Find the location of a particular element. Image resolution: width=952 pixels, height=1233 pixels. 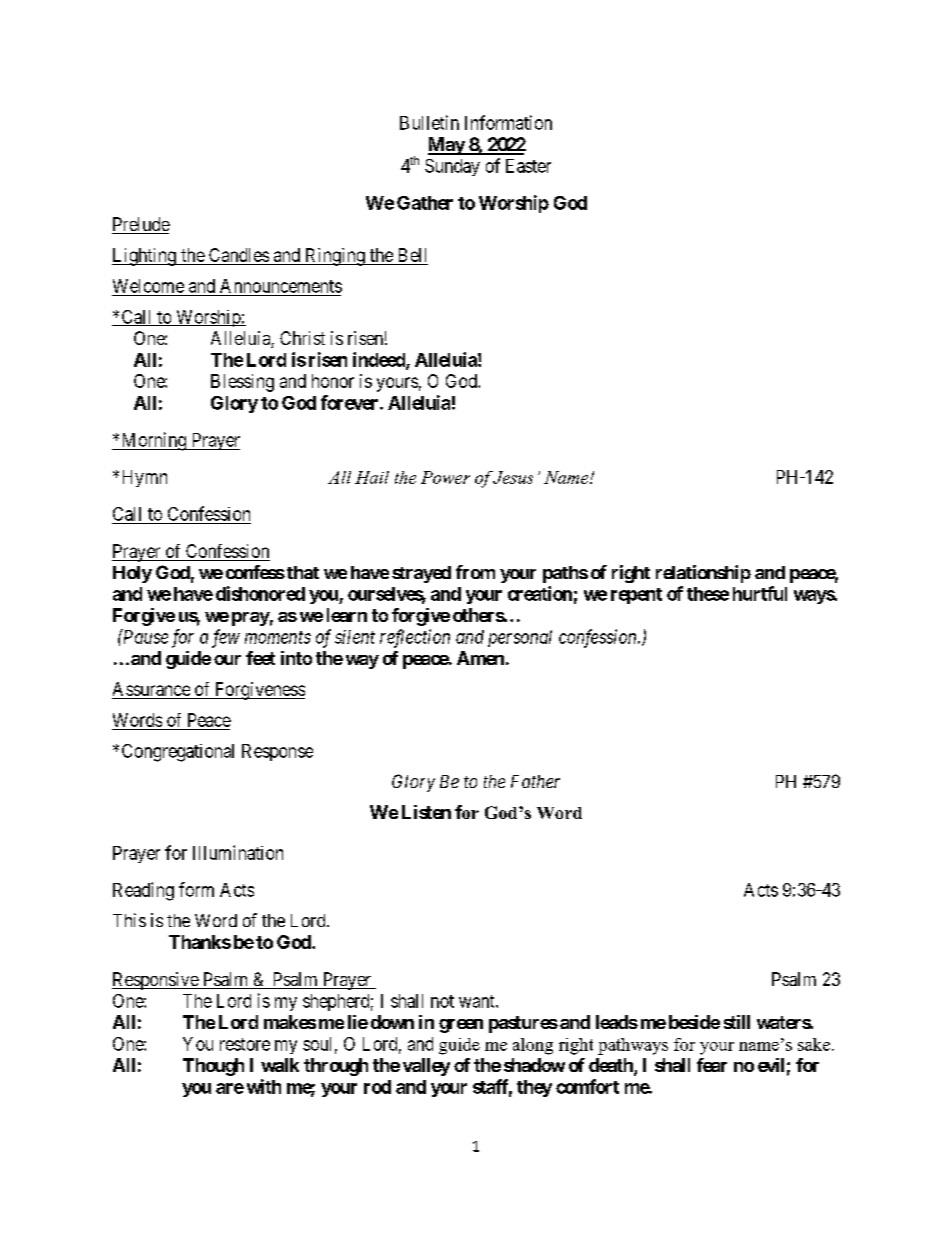

May is located at coordinates (447, 146).
